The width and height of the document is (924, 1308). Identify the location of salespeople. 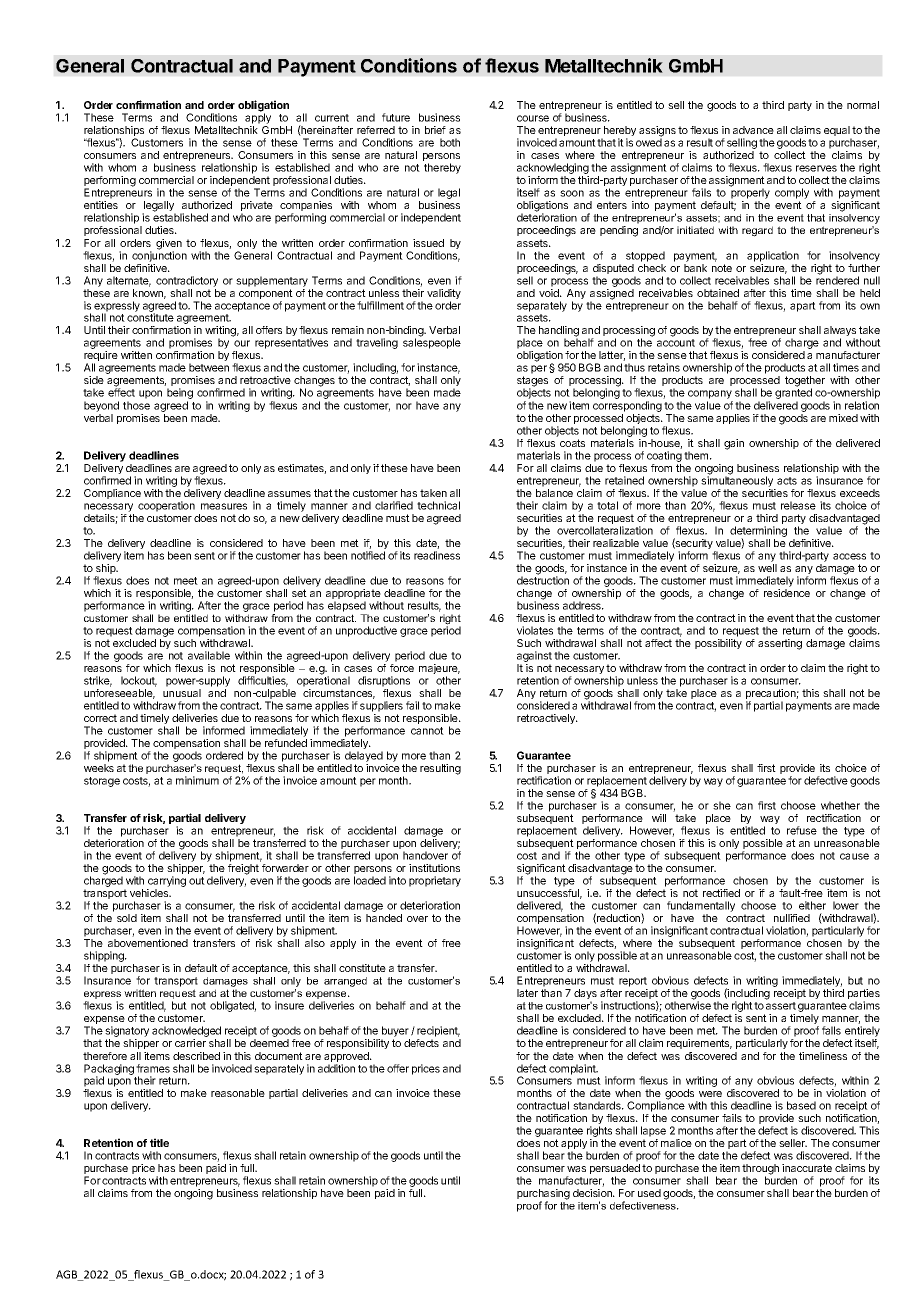
(432, 343).
